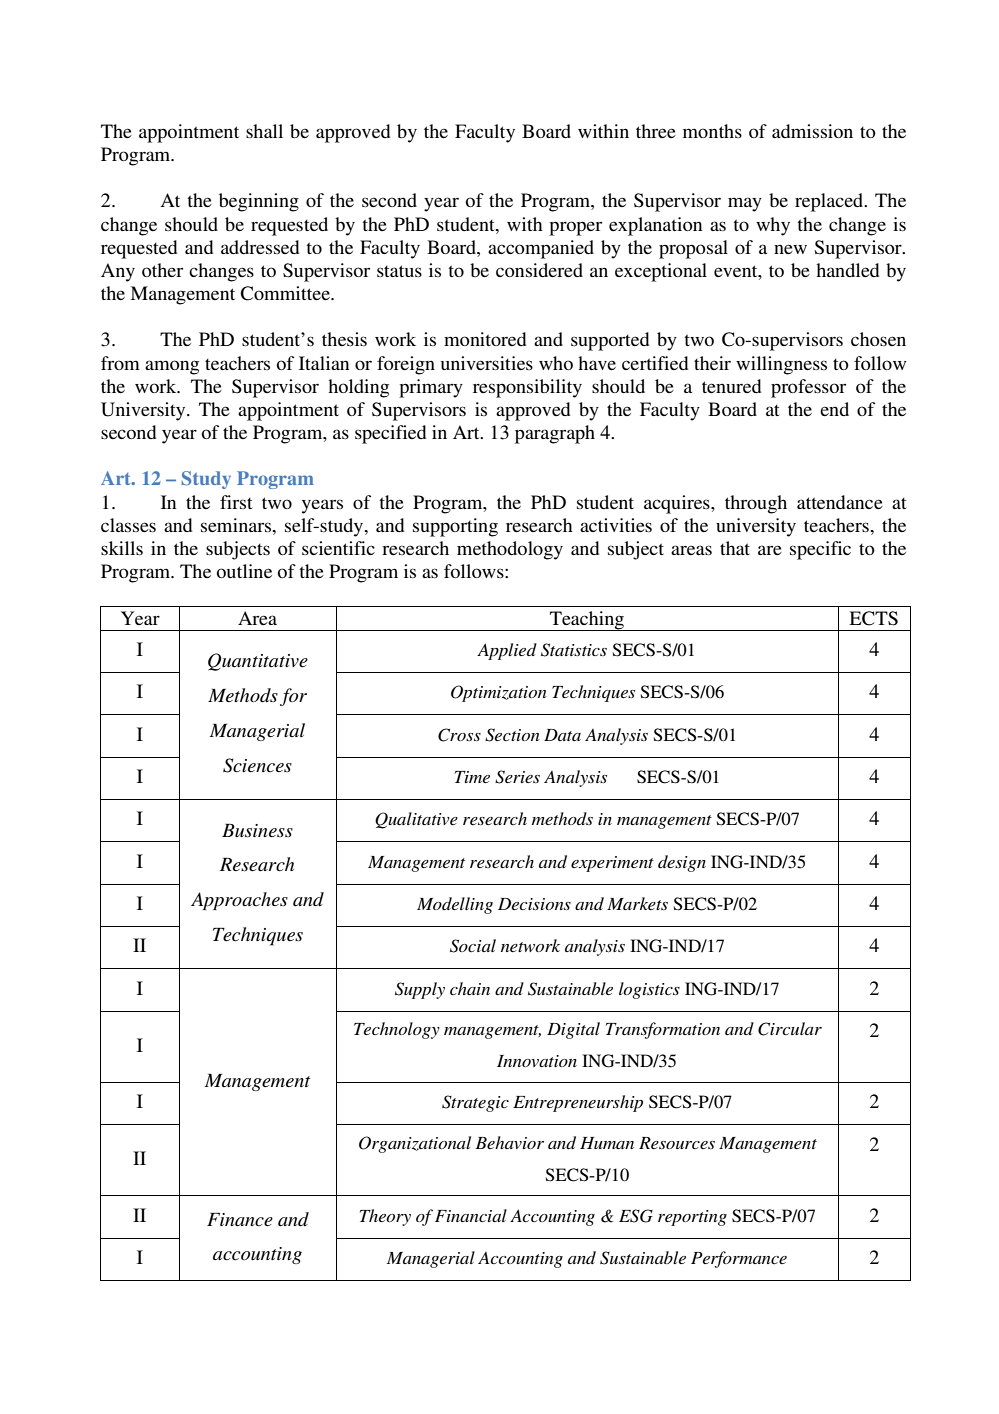  I want to click on Approaches, so click(239, 901).
